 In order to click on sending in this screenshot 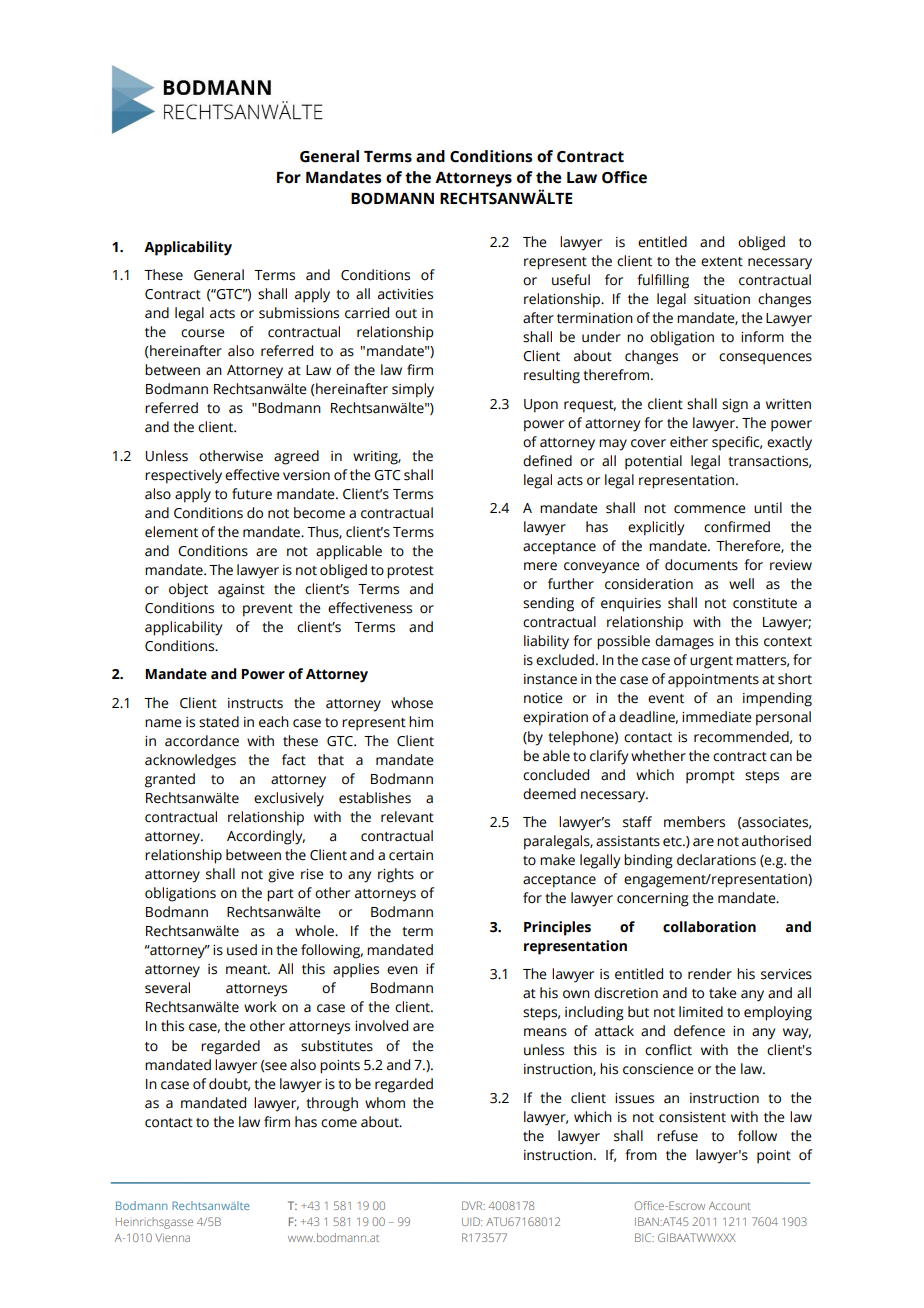, I will do `click(548, 604)`.
